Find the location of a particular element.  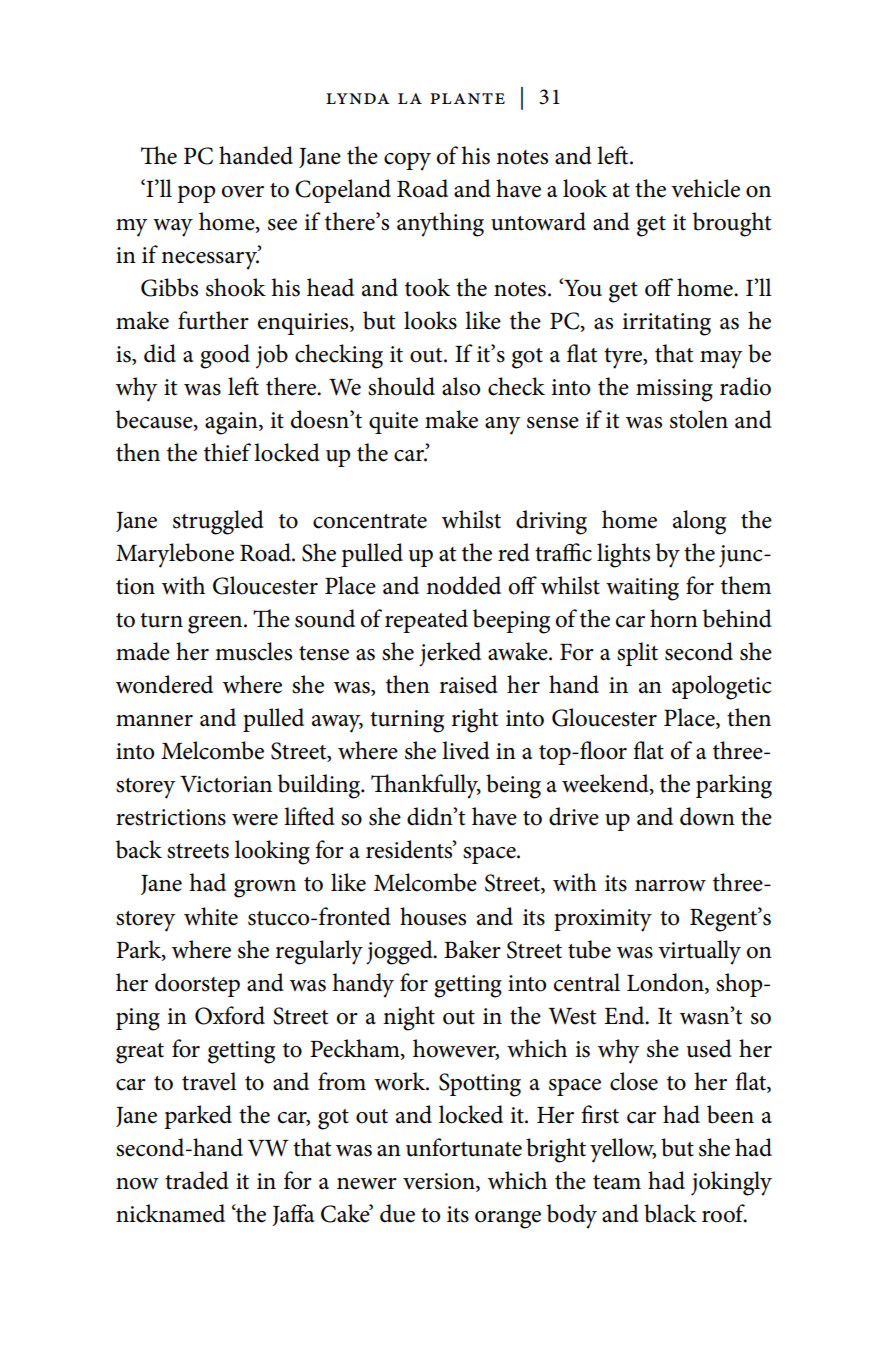

good is located at coordinates (225, 356).
